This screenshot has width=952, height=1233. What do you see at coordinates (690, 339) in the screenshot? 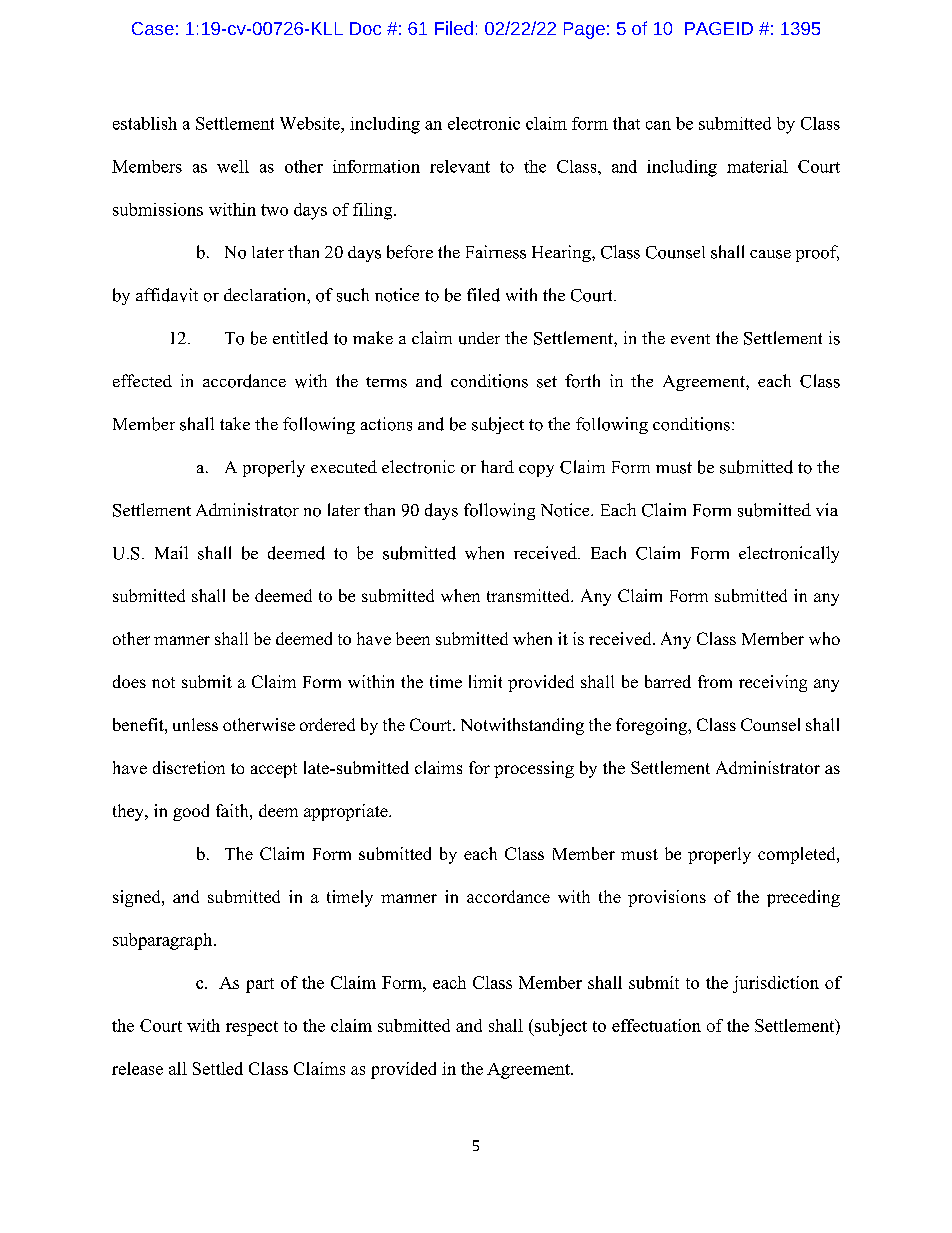
I see `event` at bounding box center [690, 339].
